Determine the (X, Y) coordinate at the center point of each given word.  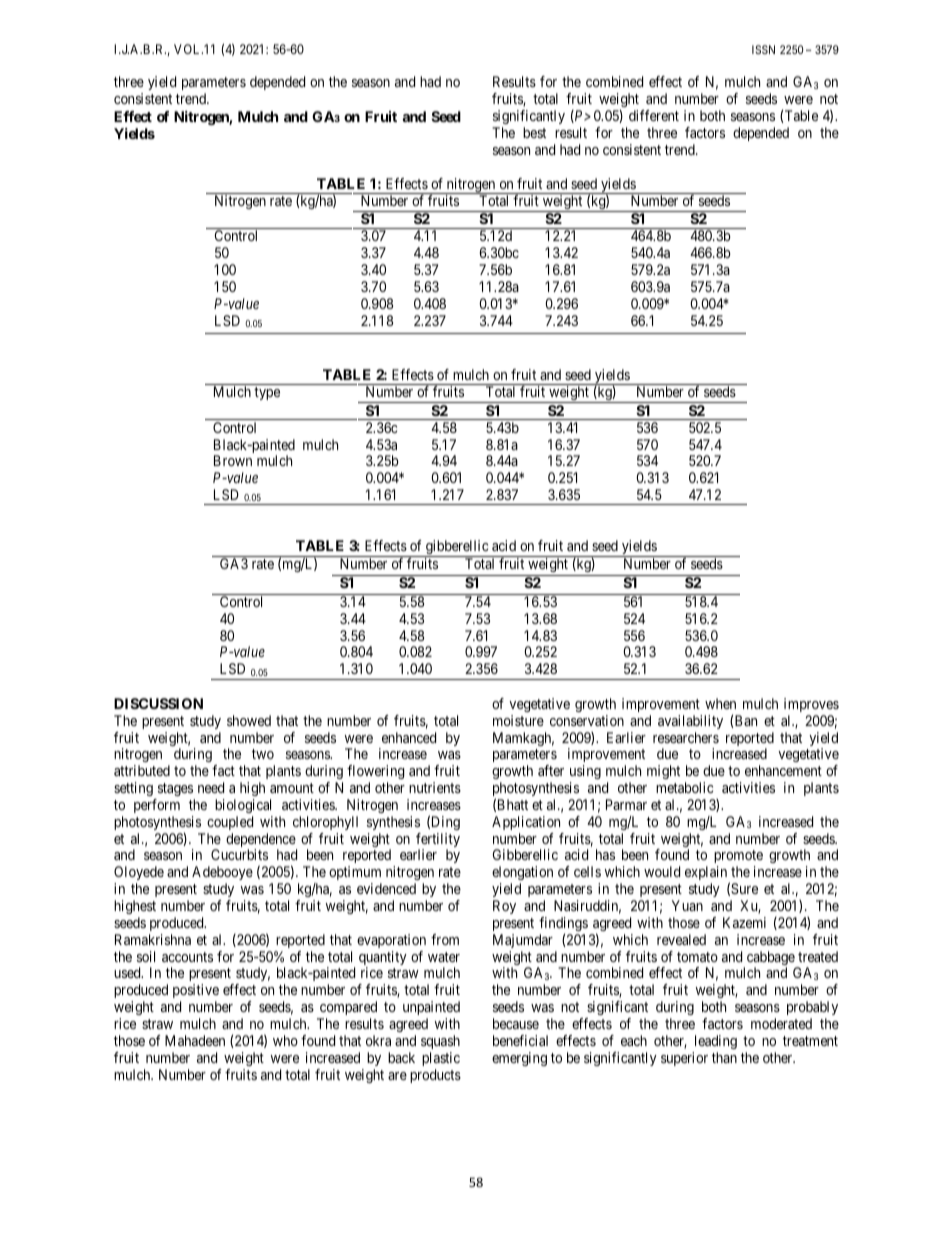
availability (690, 722)
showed (249, 720)
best (534, 132)
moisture (518, 720)
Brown (233, 460)
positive (196, 993)
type (267, 393)
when (720, 703)
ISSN (763, 49)
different (654, 115)
